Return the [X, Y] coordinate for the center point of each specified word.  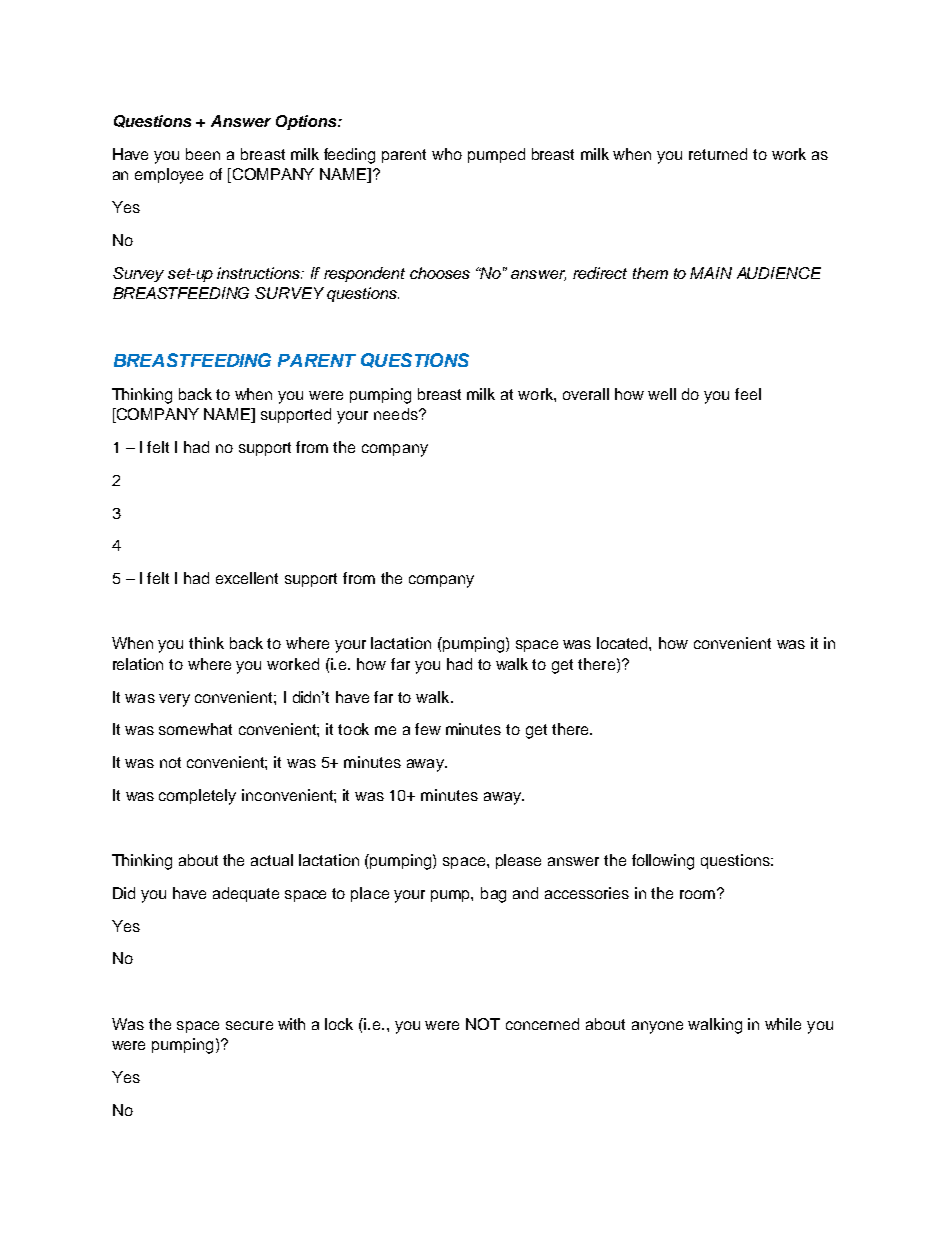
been [203, 154]
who [447, 154]
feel [748, 394]
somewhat [195, 729]
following [663, 862]
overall [586, 394]
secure [249, 1025]
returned [718, 154]
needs [397, 414]
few [428, 729]
